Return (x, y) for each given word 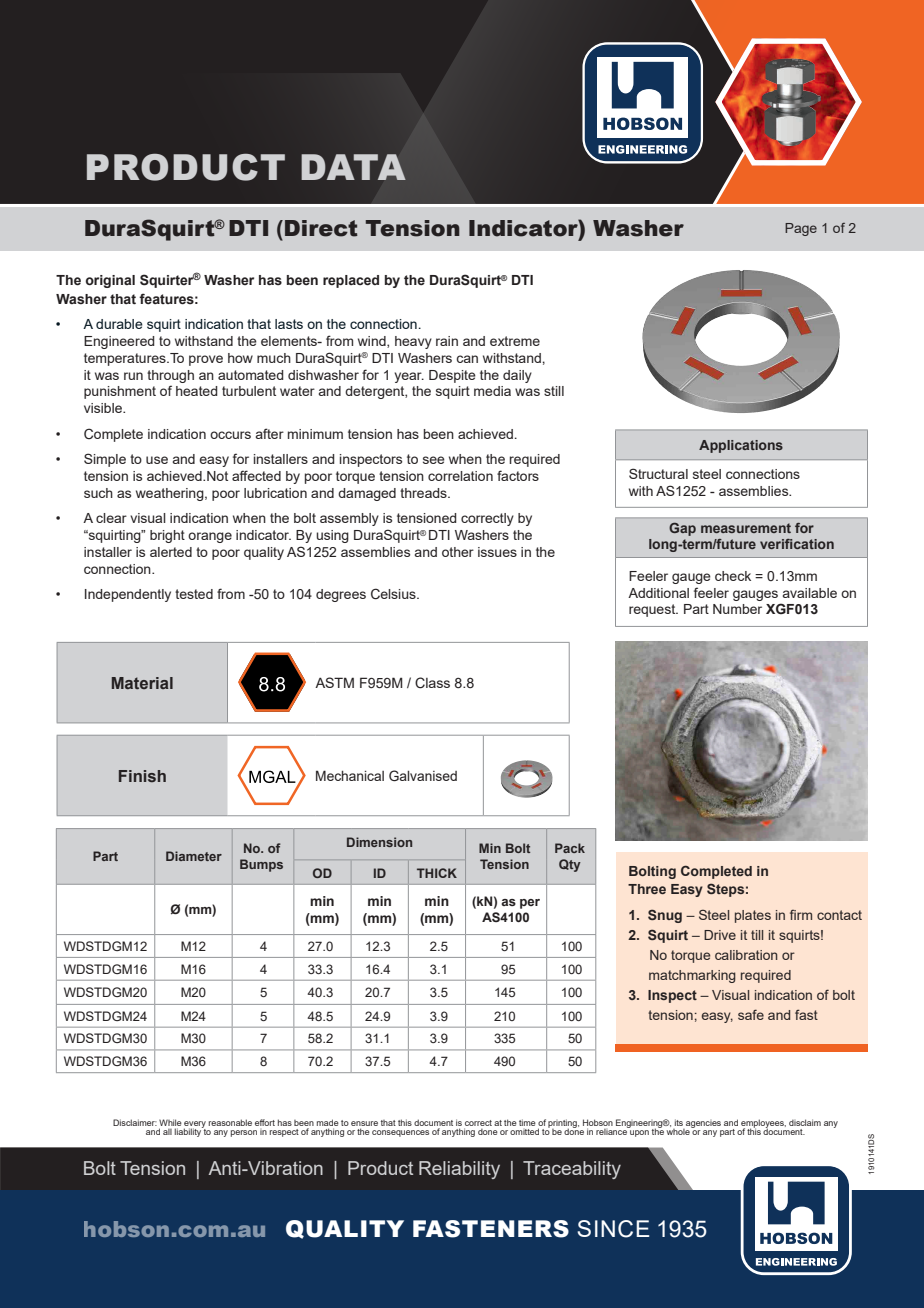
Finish (142, 776)
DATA (353, 167)
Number (737, 609)
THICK (437, 873)
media (492, 391)
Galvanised (423, 775)
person (244, 1133)
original (110, 281)
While (170, 1122)
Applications (741, 446)
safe (751, 1014)
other (458, 552)
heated (197, 391)
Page (801, 229)
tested (194, 594)
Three (647, 889)
